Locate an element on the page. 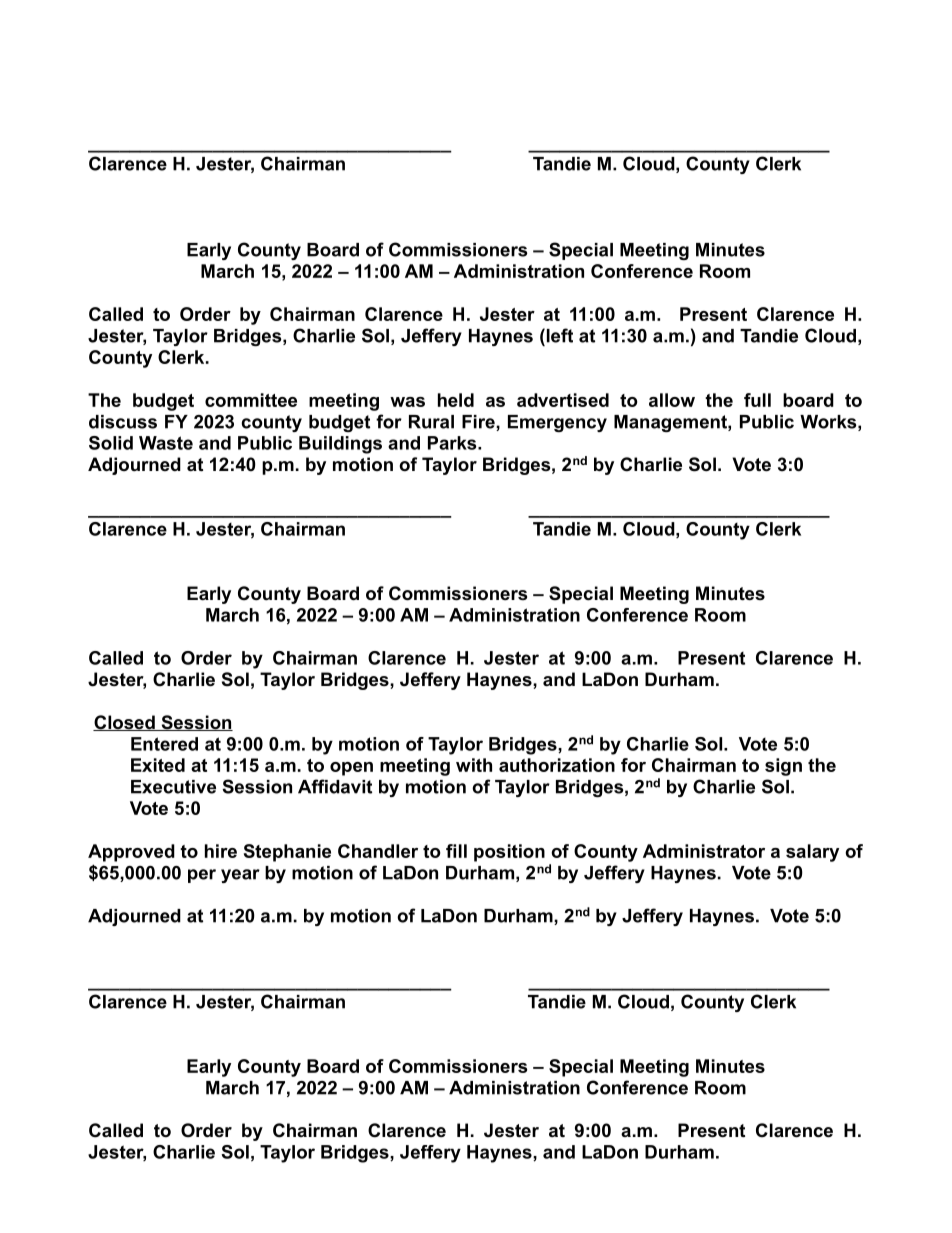 Image resolution: width=952 pixels, height=1233 pixels. Waste is located at coordinates (166, 443).
